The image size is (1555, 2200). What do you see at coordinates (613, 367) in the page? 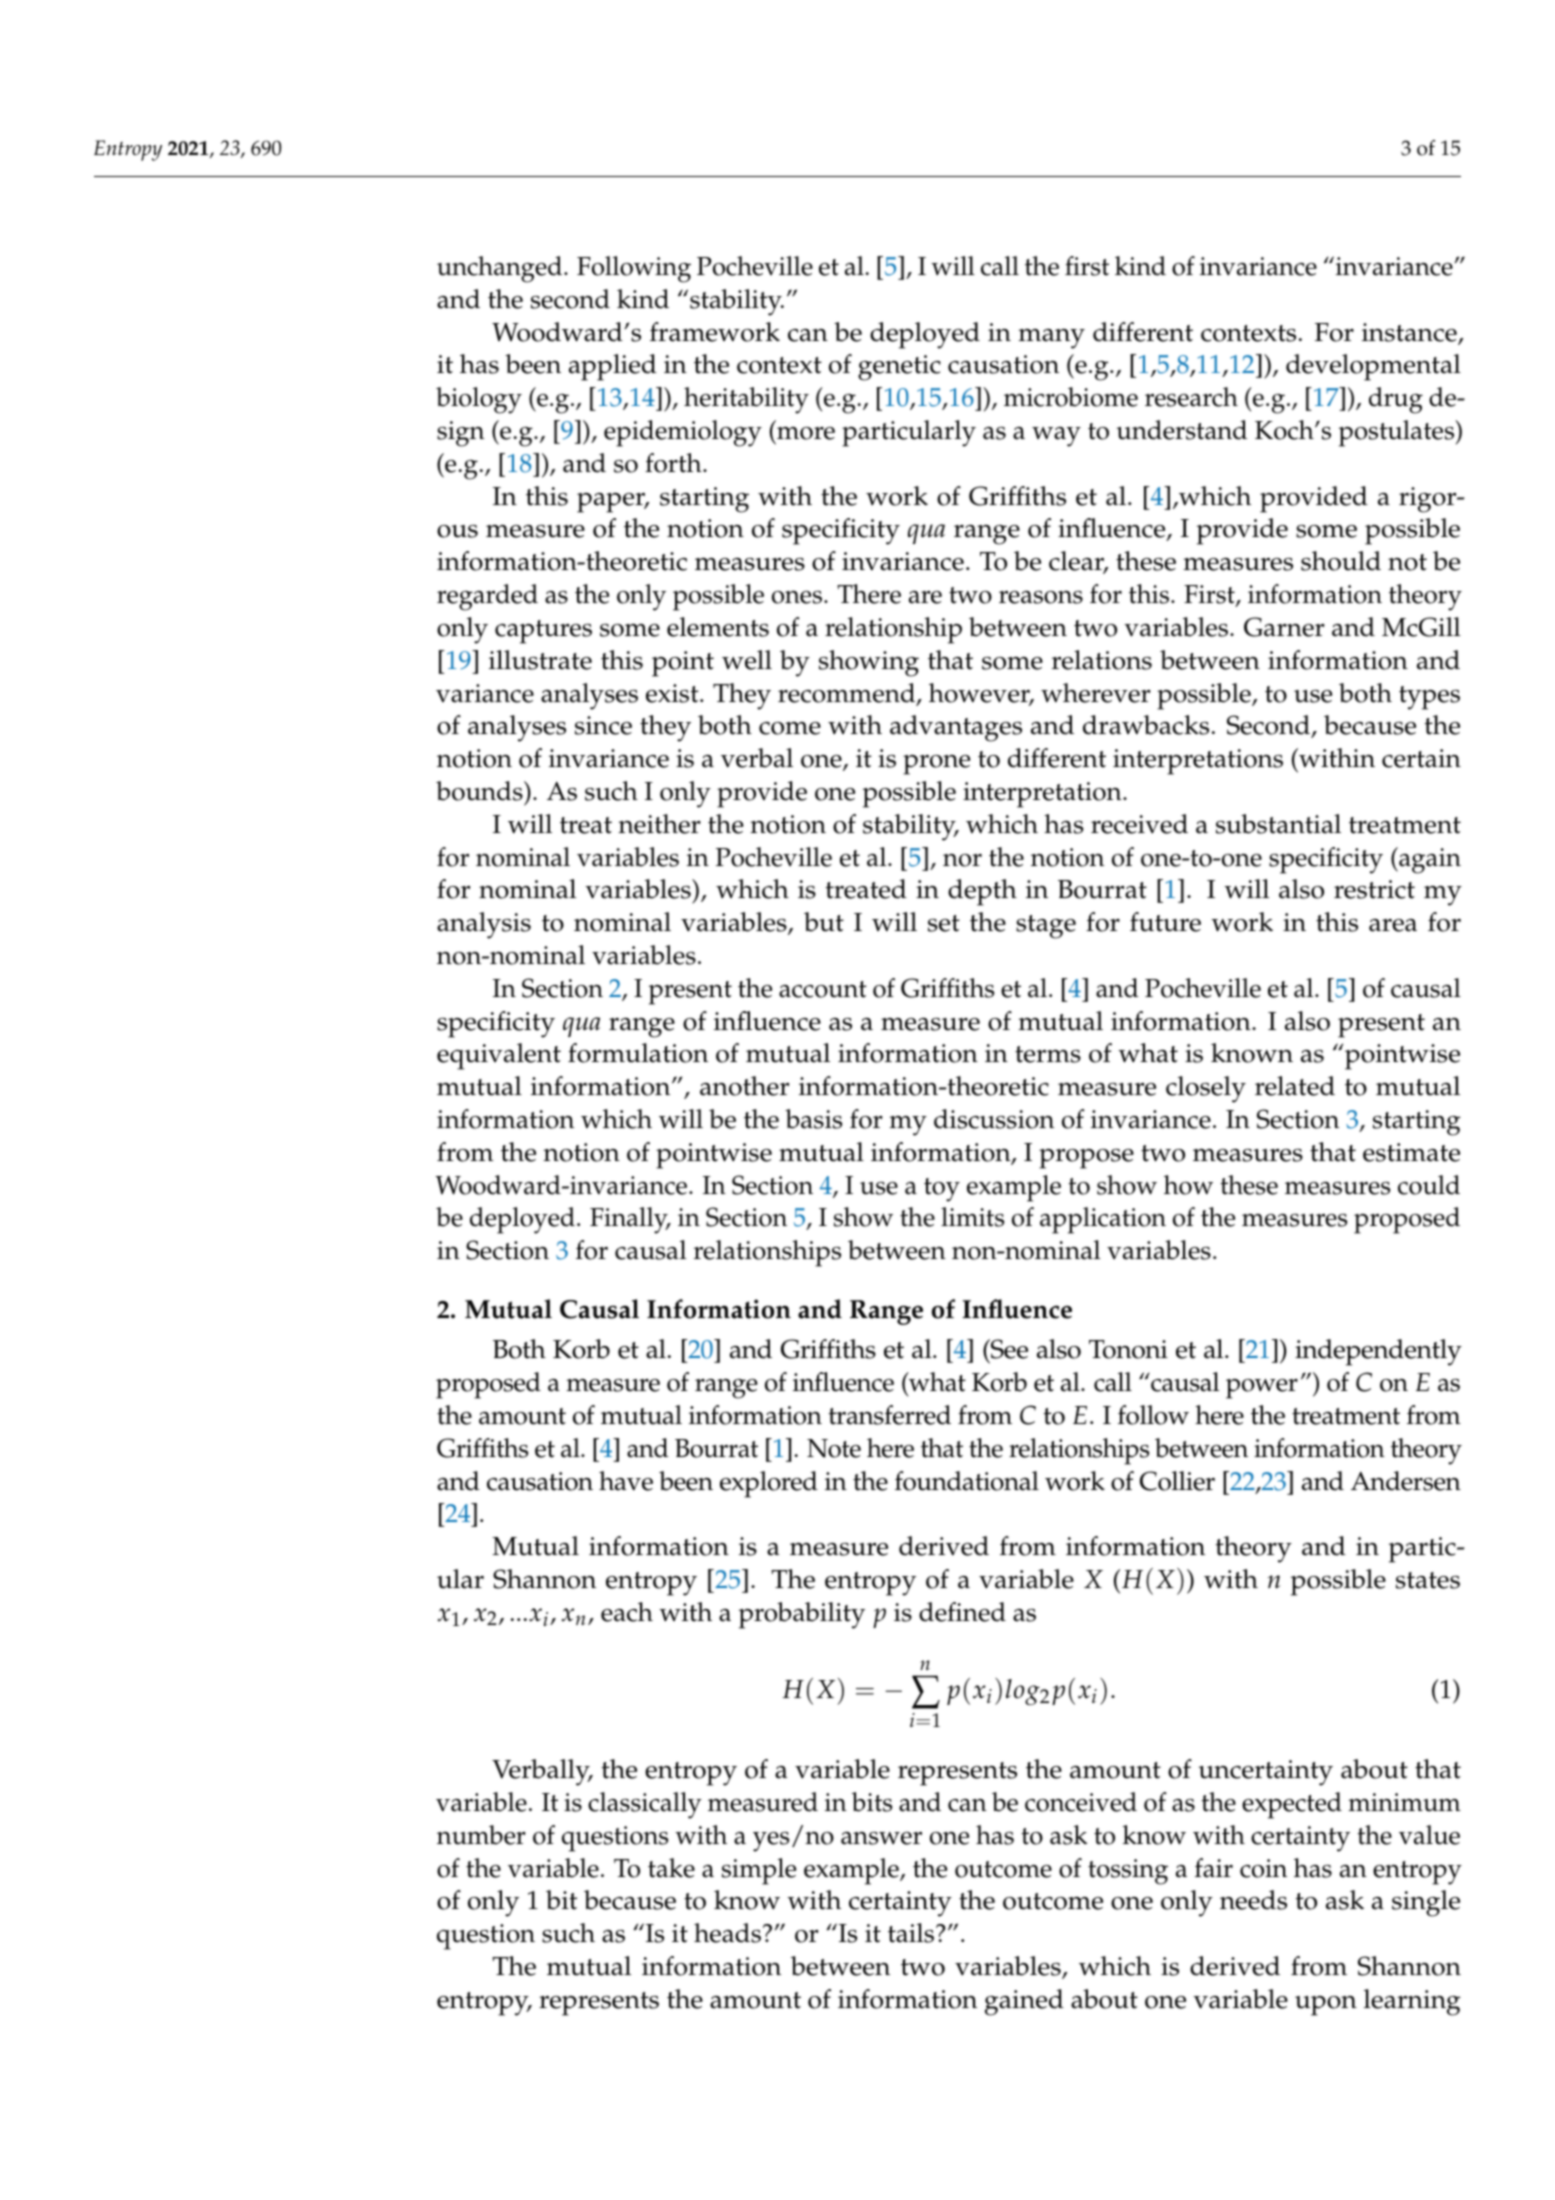
I see `applied` at bounding box center [613, 367].
